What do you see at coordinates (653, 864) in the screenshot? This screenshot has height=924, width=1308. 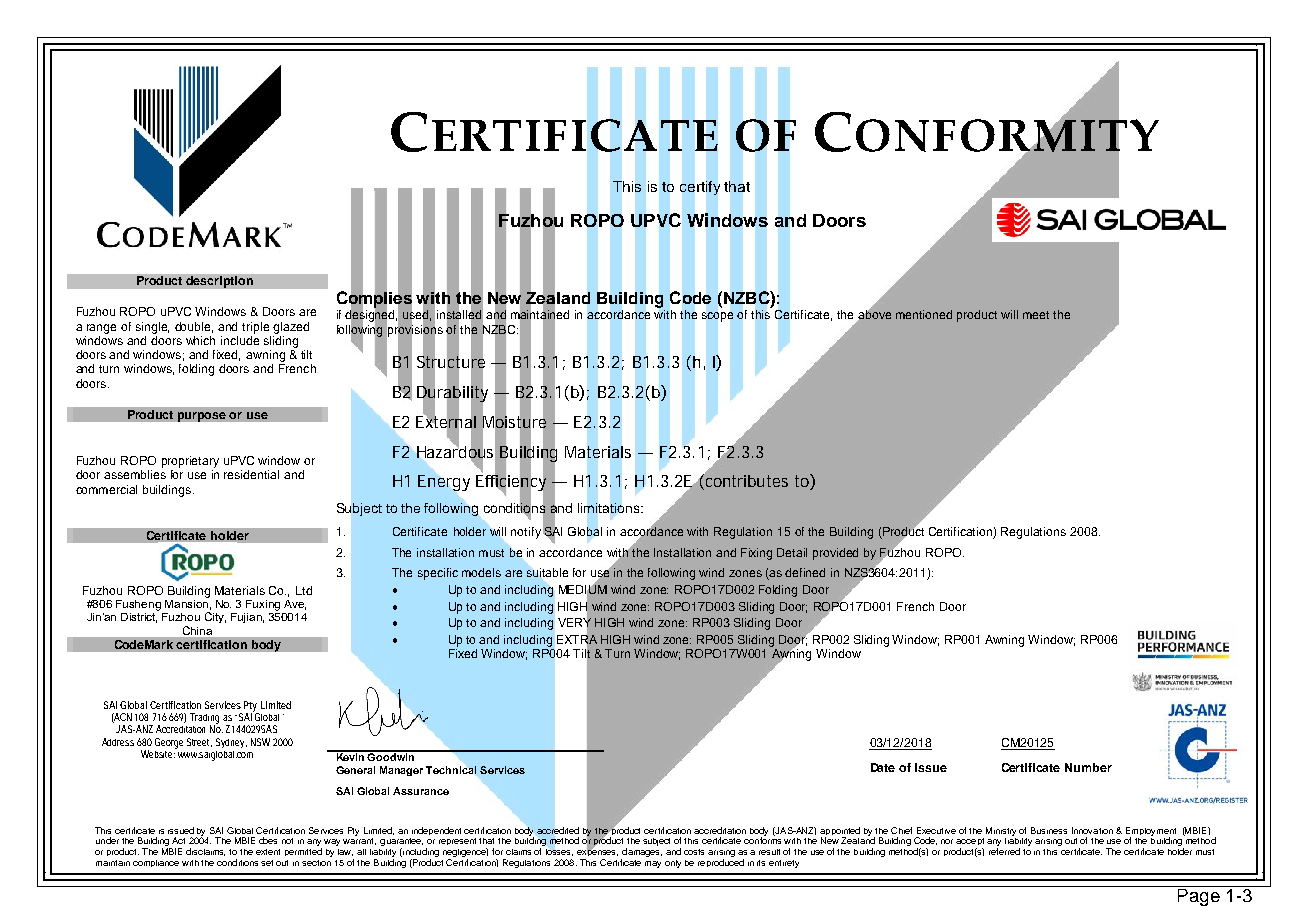 I see `may` at bounding box center [653, 864].
